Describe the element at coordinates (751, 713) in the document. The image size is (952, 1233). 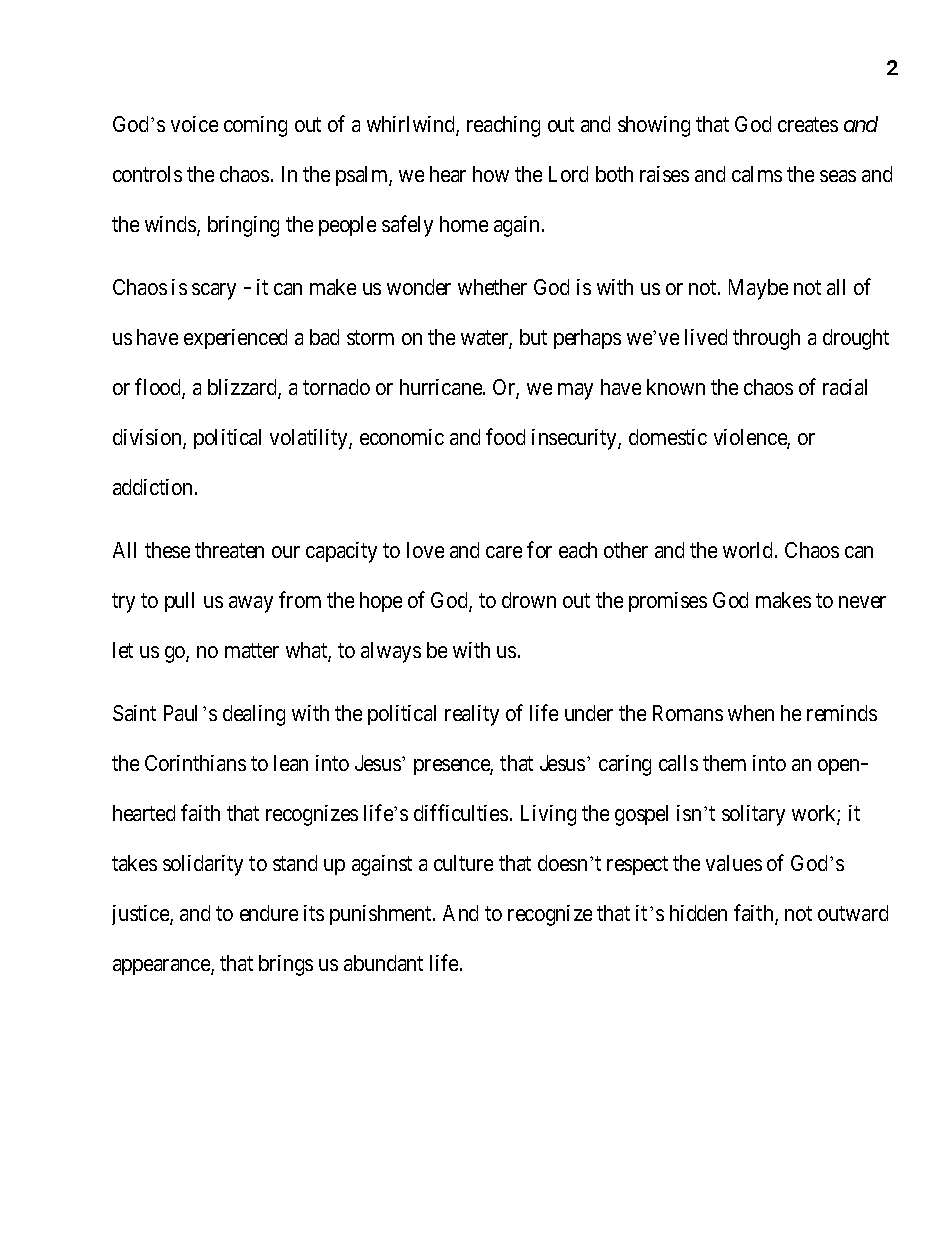
I see `when` at that location.
